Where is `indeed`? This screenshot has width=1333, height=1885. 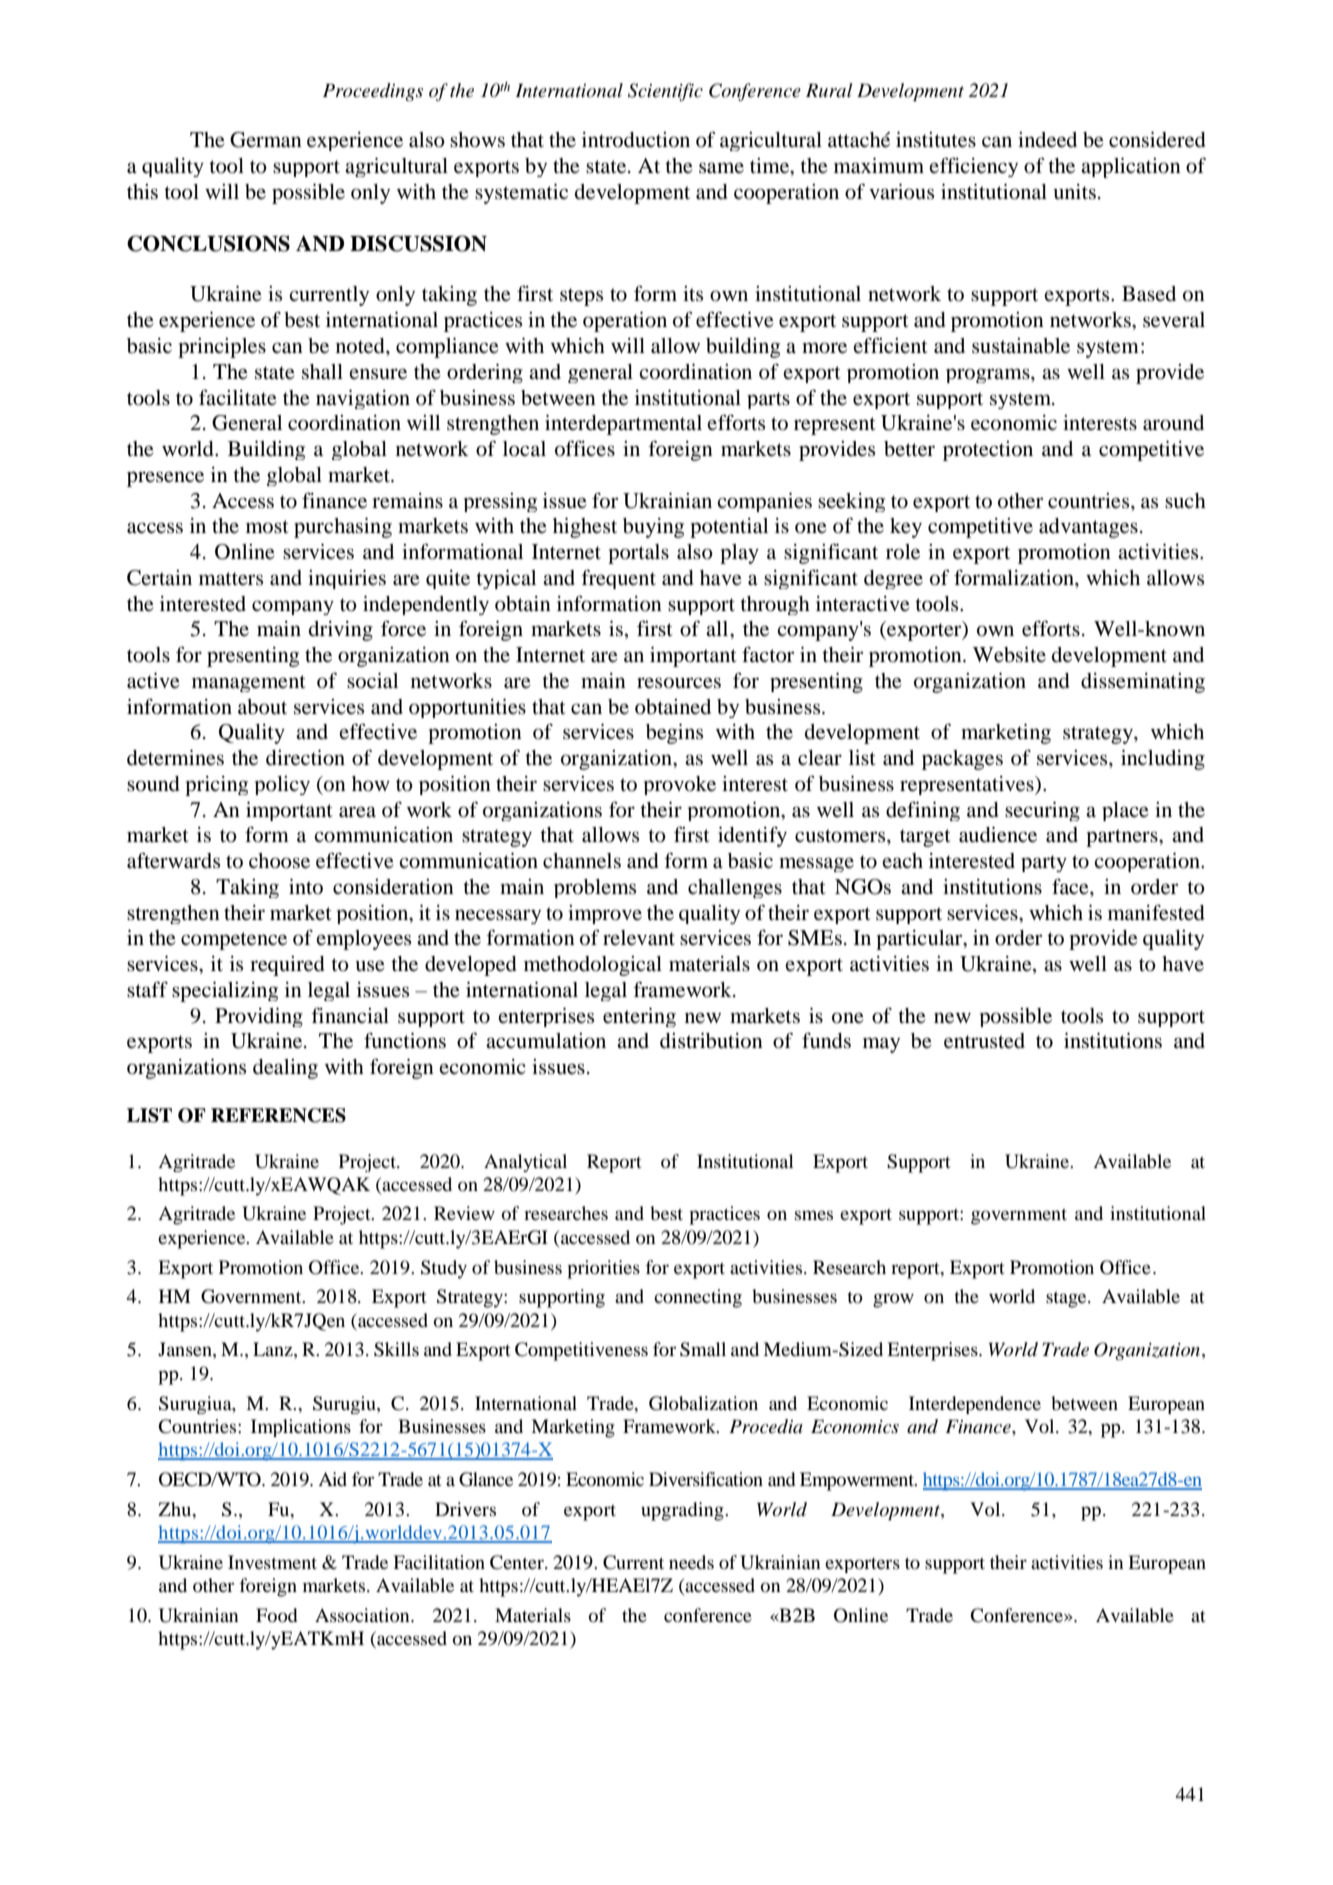 indeed is located at coordinates (1047, 140).
